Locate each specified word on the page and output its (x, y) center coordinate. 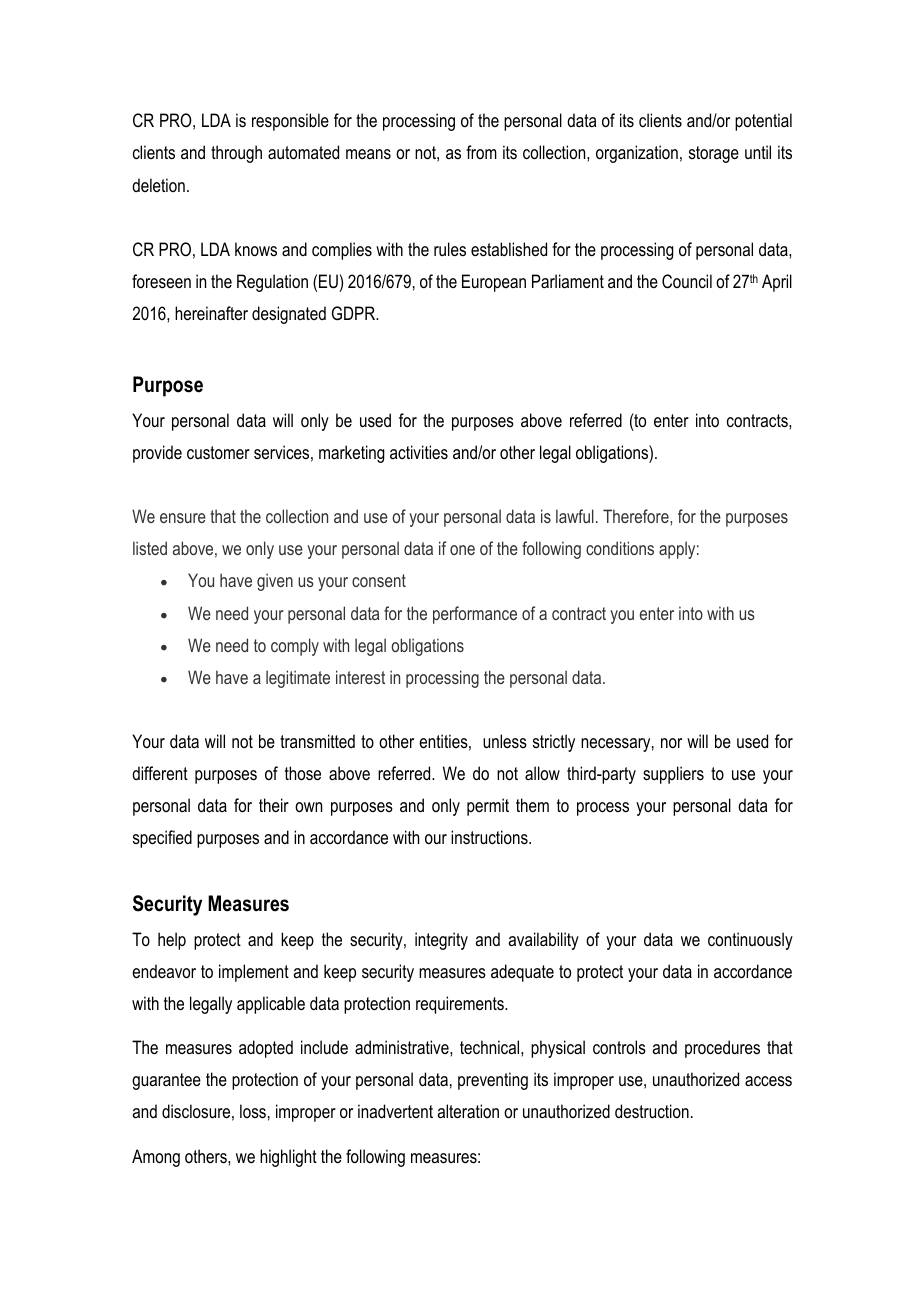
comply (295, 647)
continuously (750, 941)
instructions (490, 837)
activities (419, 452)
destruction (652, 1111)
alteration (468, 1111)
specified (162, 839)
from (481, 152)
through (236, 154)
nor (671, 743)
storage (714, 154)
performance (475, 615)
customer (218, 453)
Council (687, 281)
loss (253, 1111)
